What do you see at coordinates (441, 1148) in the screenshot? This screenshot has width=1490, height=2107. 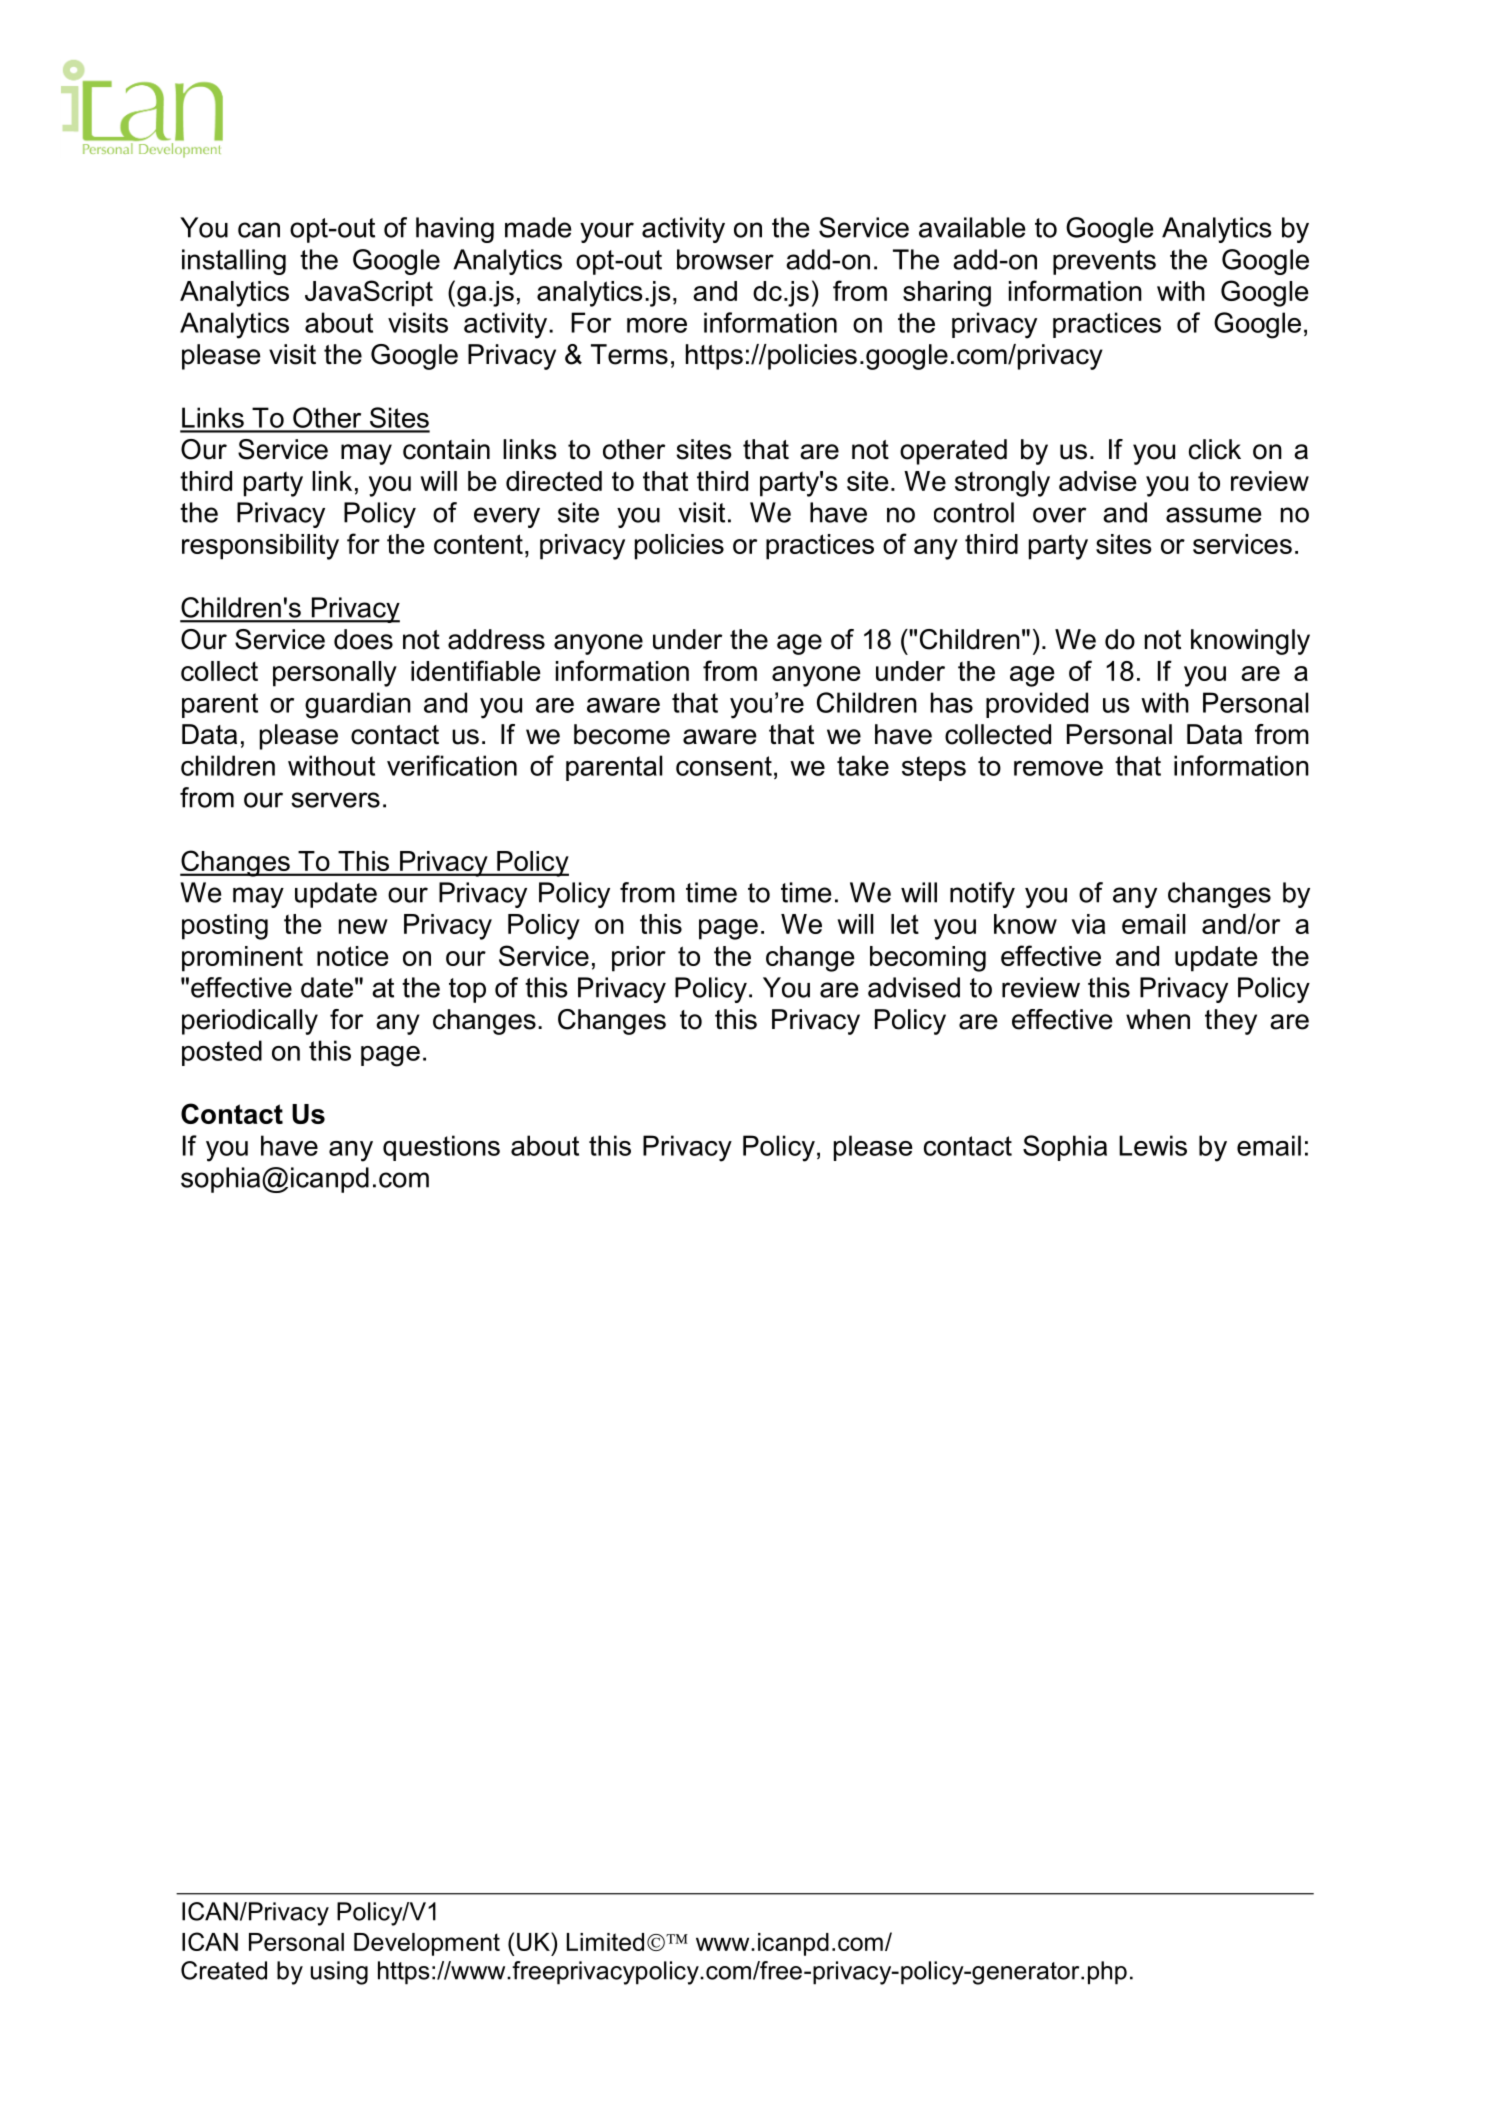 I see `questions` at bounding box center [441, 1148].
